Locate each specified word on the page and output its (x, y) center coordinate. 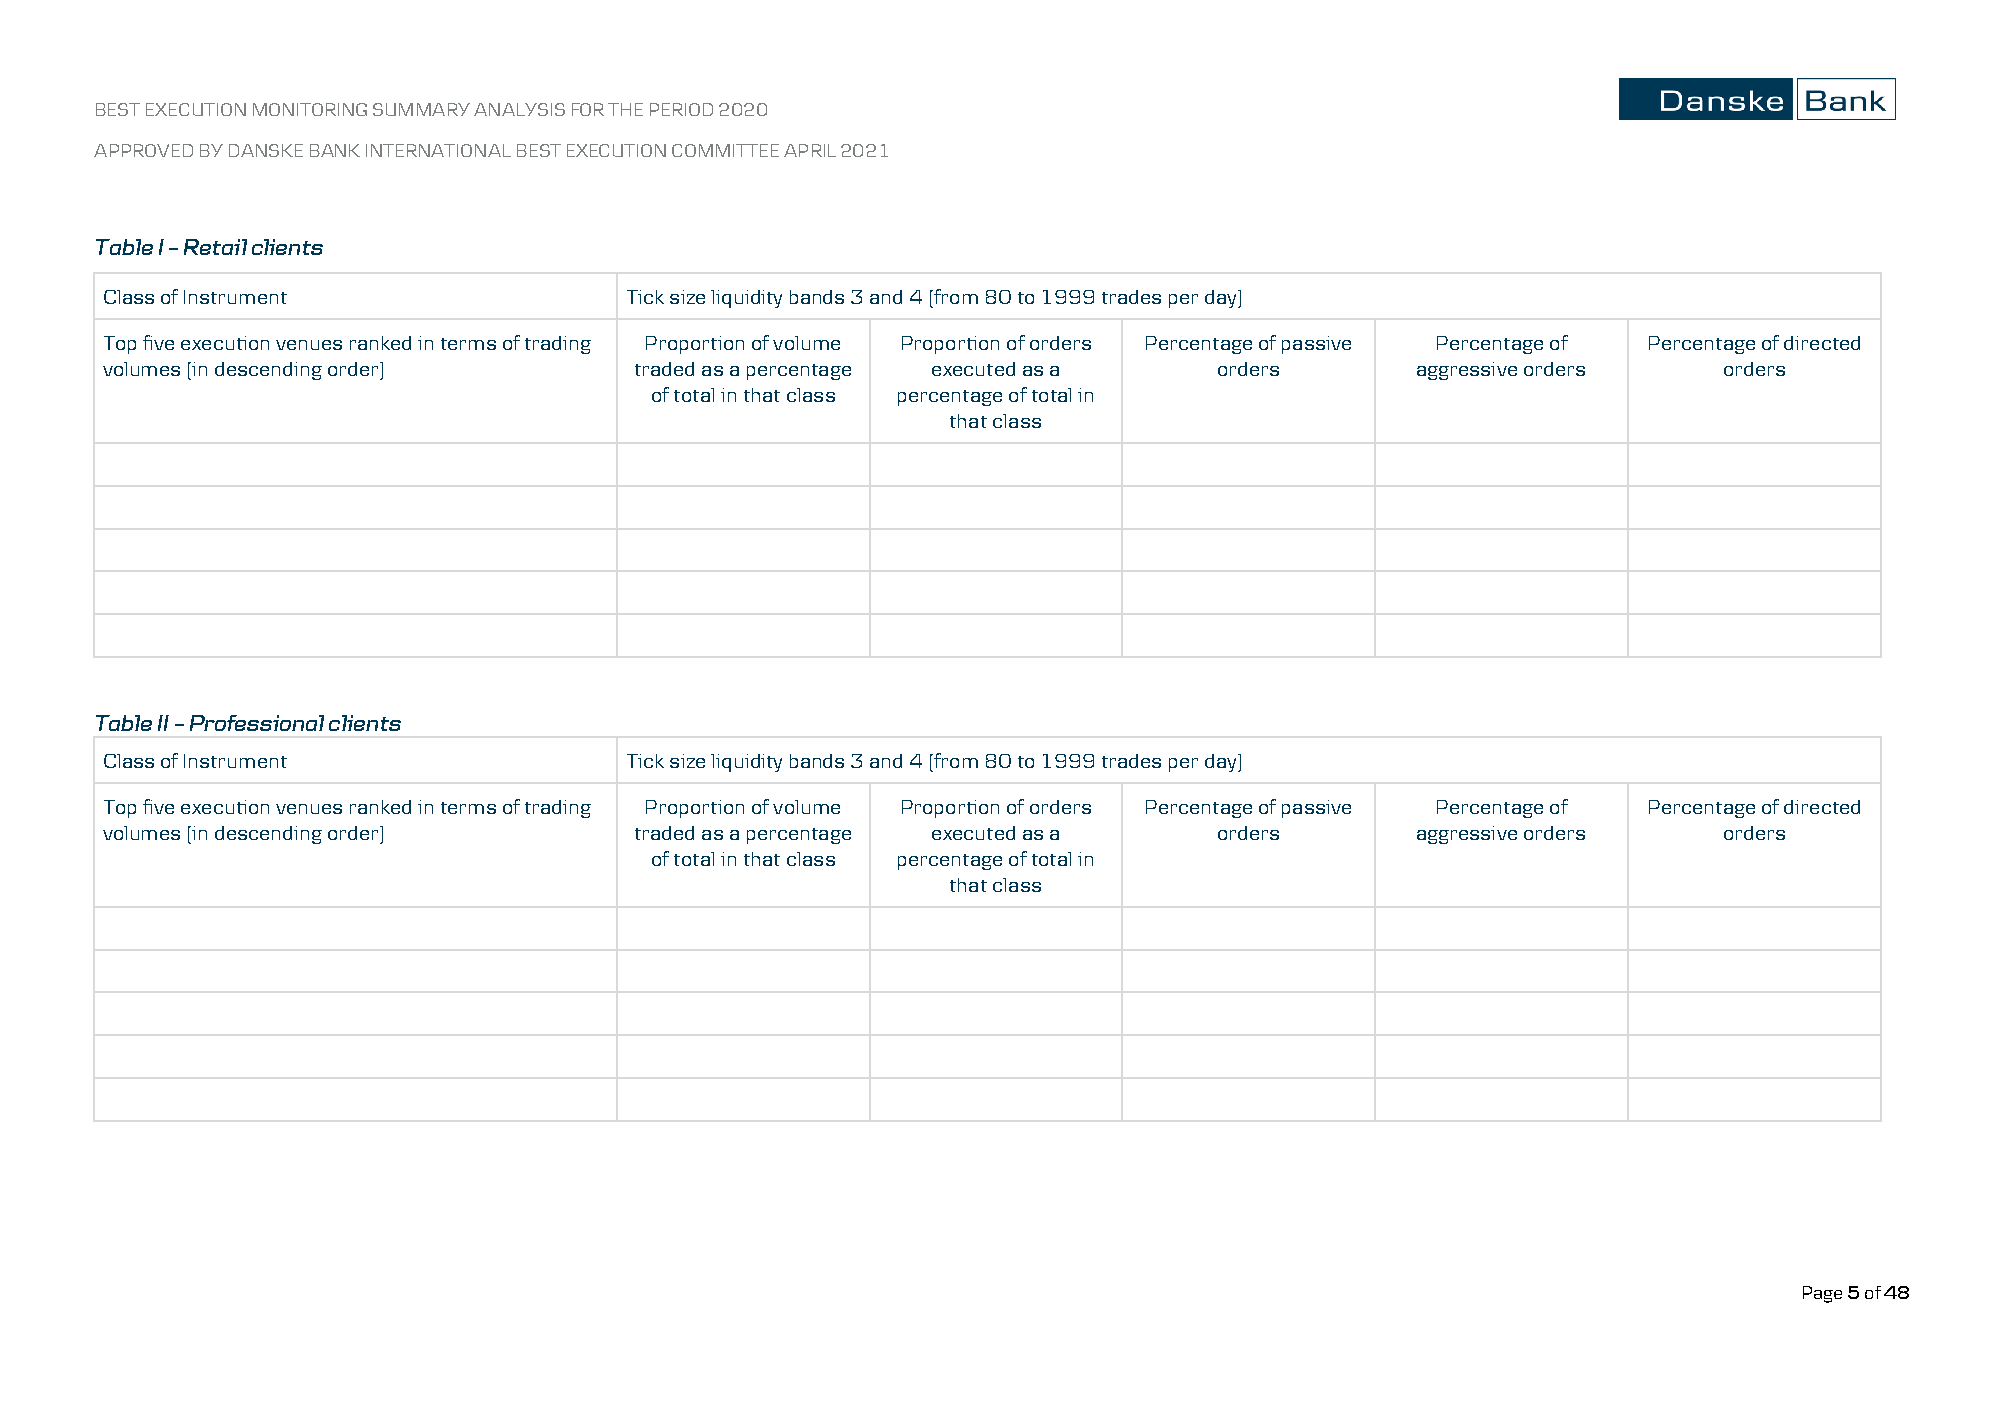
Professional (257, 723)
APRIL (810, 150)
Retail (215, 247)
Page (1822, 1294)
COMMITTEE (725, 150)
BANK (335, 150)
